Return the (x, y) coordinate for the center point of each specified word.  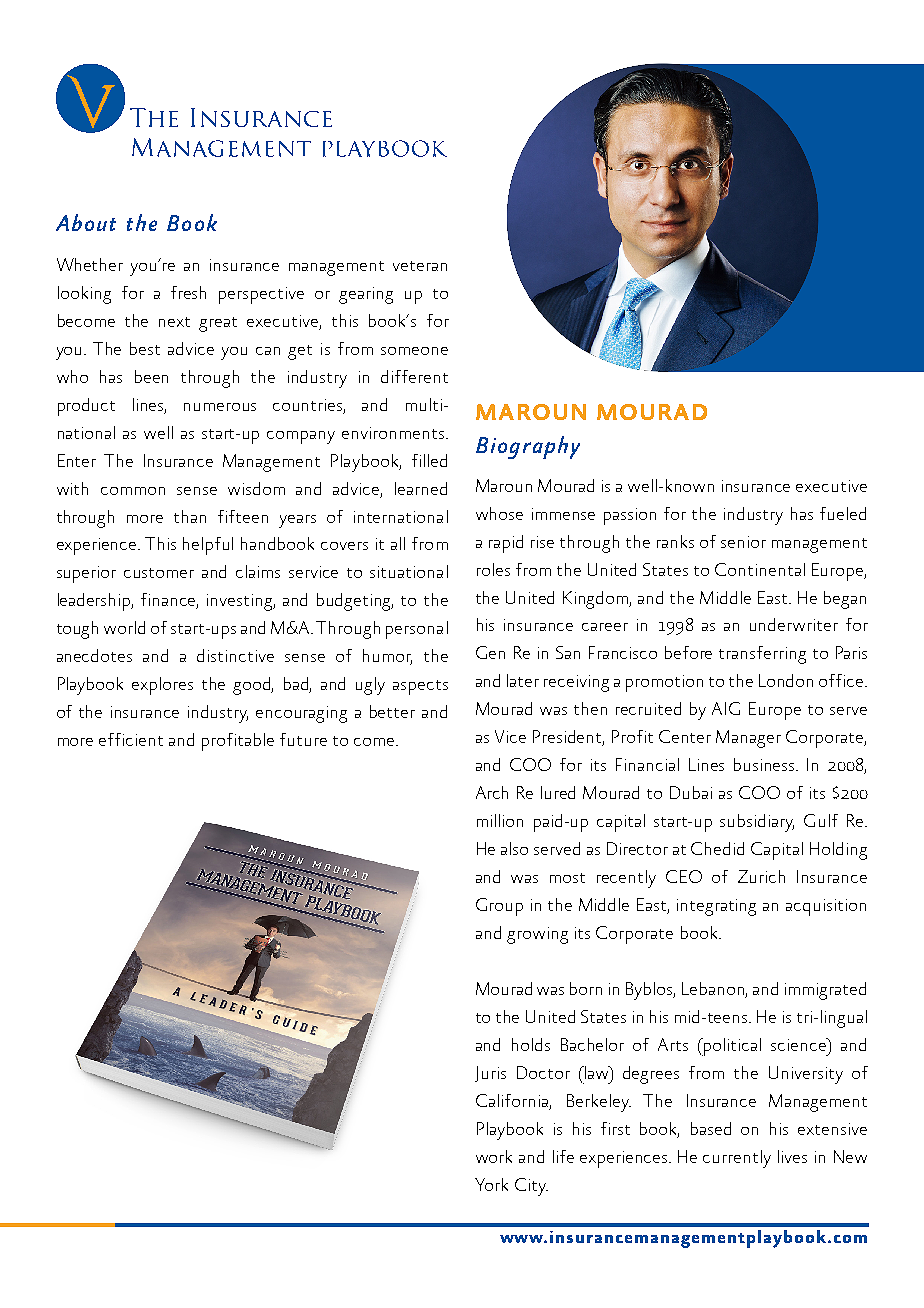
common (133, 491)
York (491, 1184)
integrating (716, 907)
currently (737, 1159)
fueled (843, 513)
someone (414, 351)
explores (162, 686)
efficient (131, 739)
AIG (726, 708)
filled (429, 460)
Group (499, 907)
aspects (420, 687)
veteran (420, 266)
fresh (188, 292)
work (494, 1156)
